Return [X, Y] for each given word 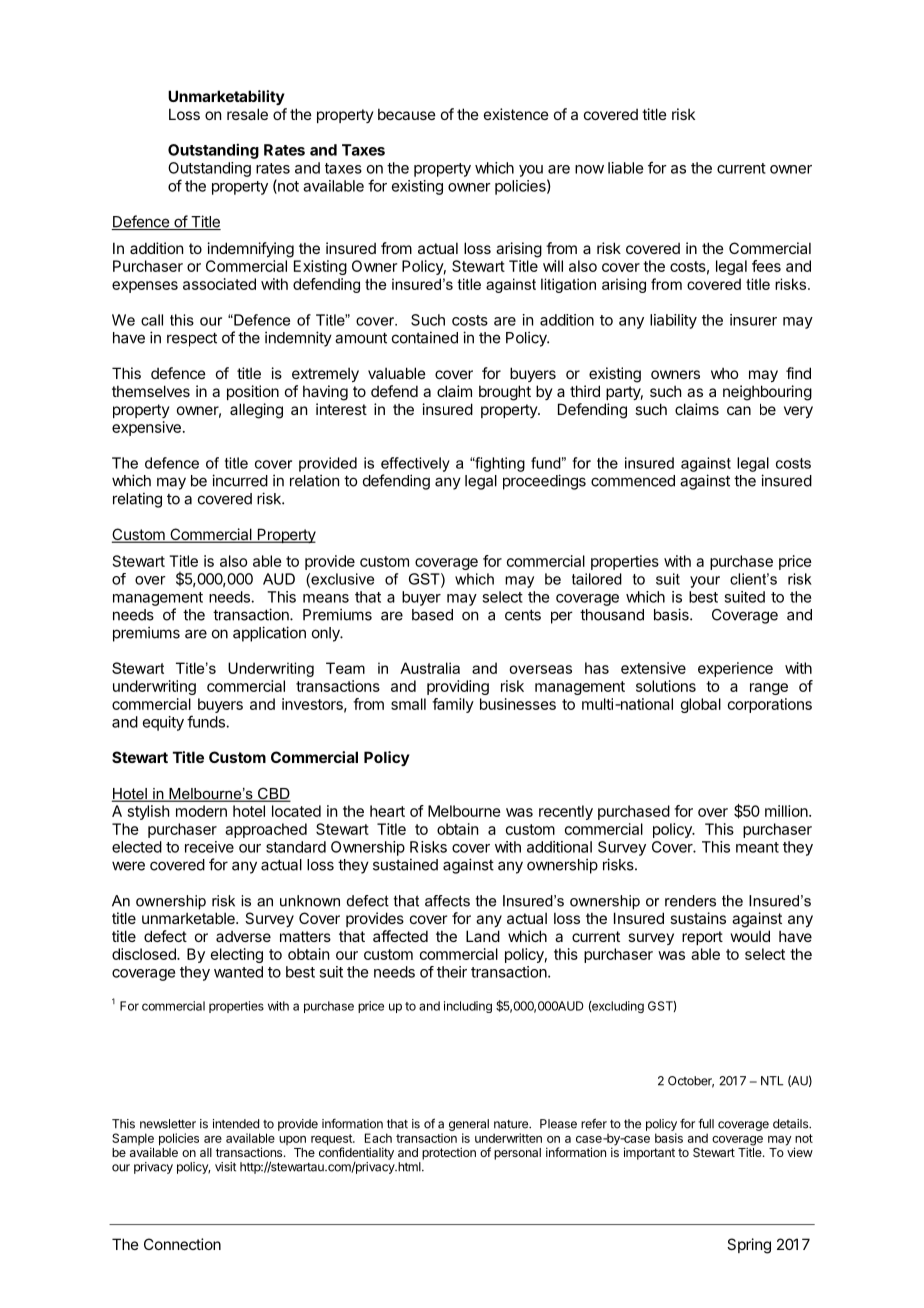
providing [458, 687]
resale [247, 114]
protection [449, 1153]
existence [516, 114]
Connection [182, 1244]
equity [163, 723]
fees [766, 266]
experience [735, 669]
